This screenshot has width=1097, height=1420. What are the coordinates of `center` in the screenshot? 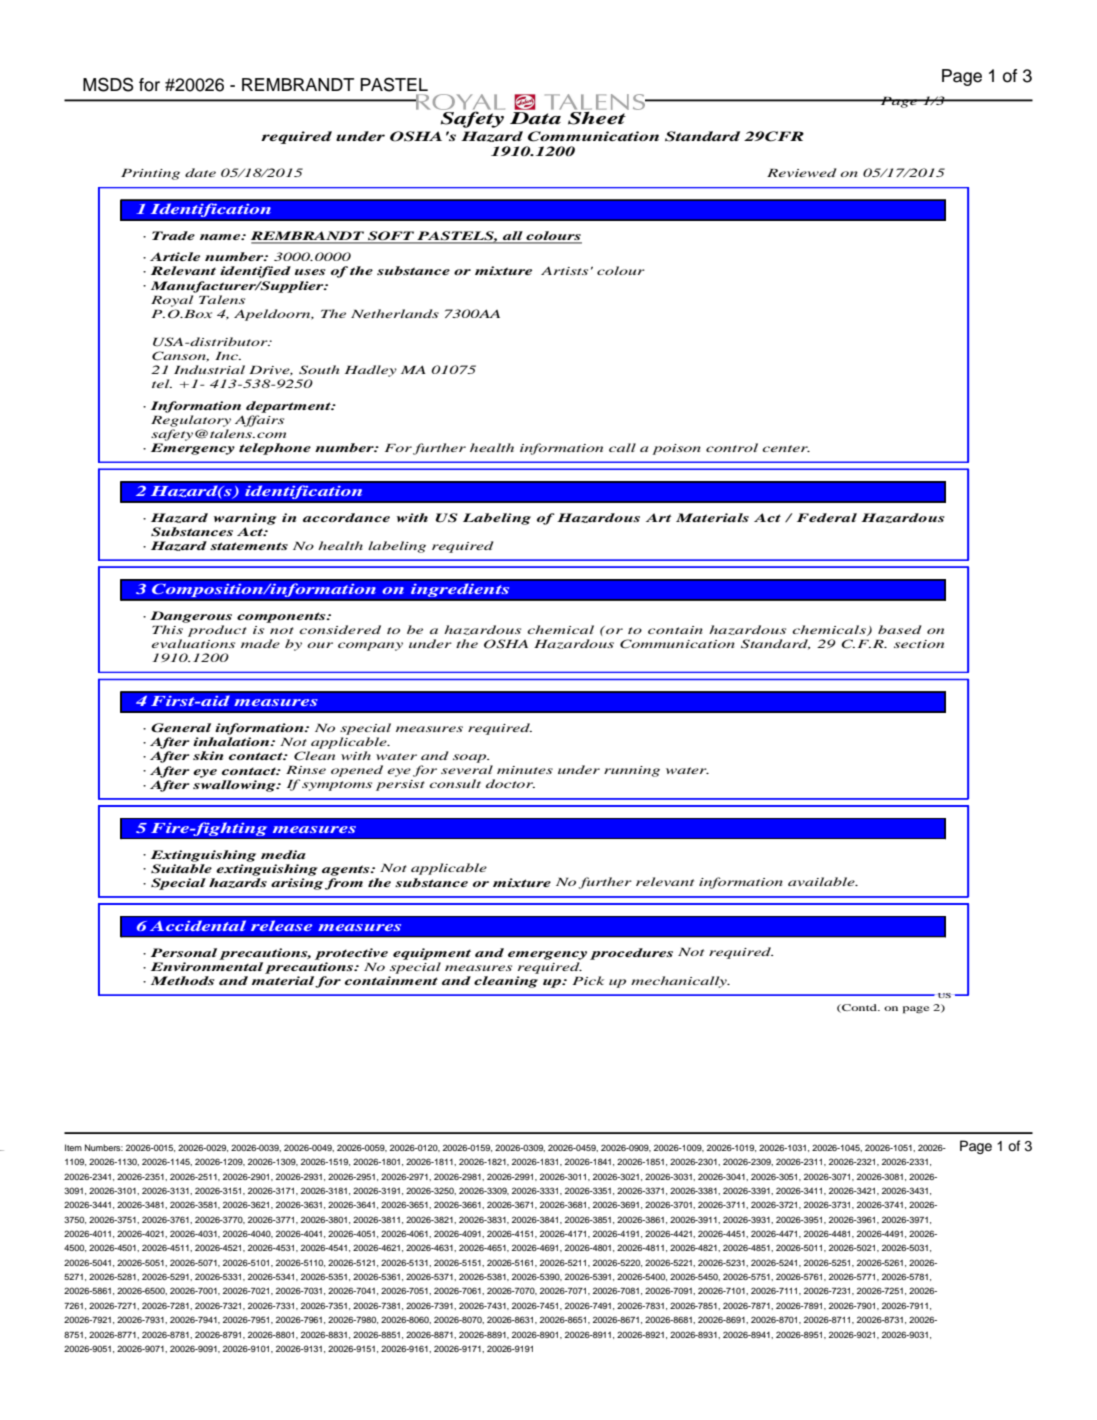 It's located at (786, 448).
